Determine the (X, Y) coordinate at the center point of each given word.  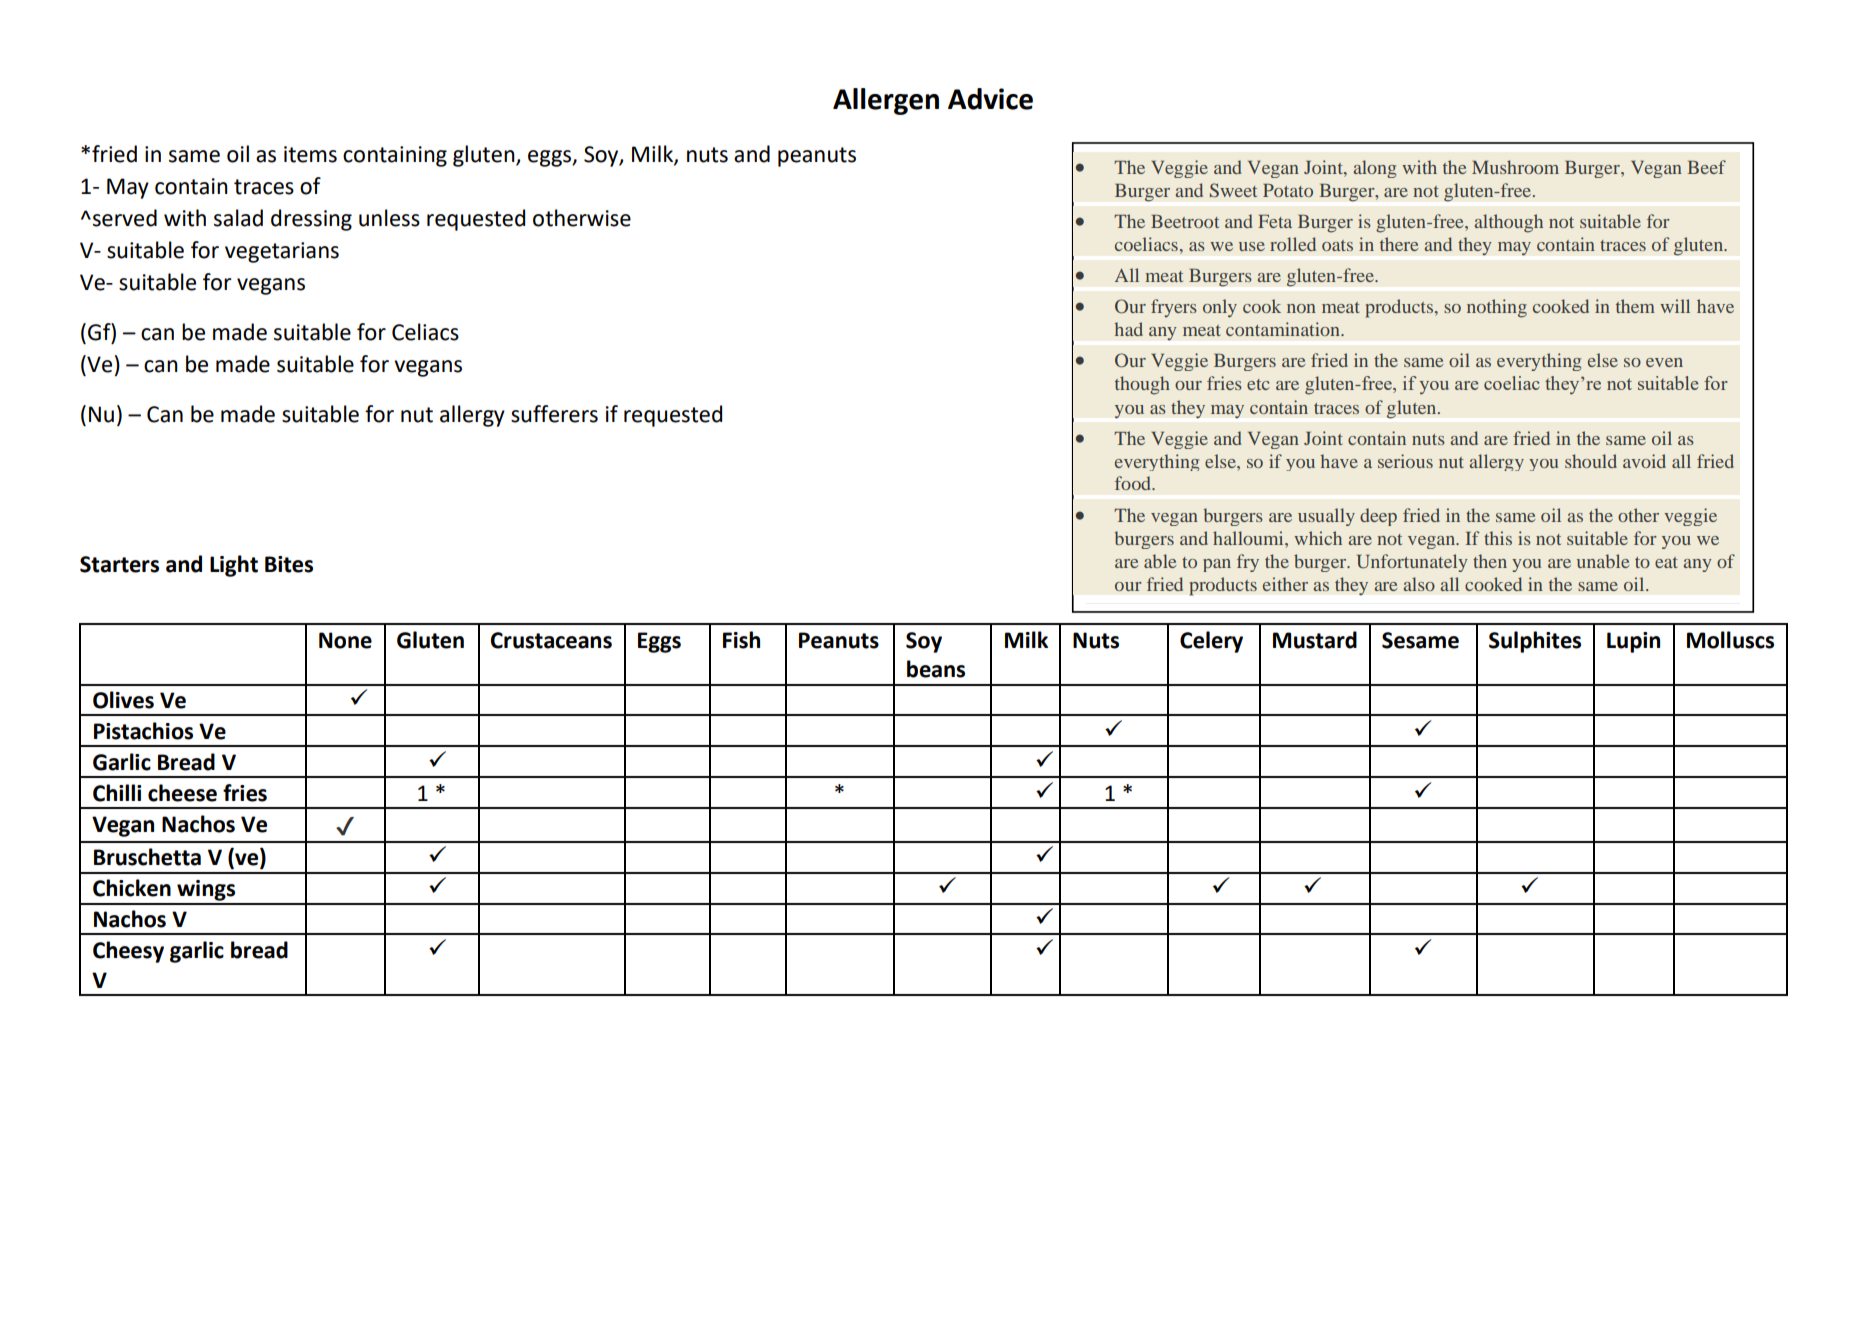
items (310, 154)
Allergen (886, 101)
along (1375, 169)
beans (936, 669)
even (1664, 362)
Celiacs (425, 332)
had (1128, 329)
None (345, 640)
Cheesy (128, 952)
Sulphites (1535, 642)
